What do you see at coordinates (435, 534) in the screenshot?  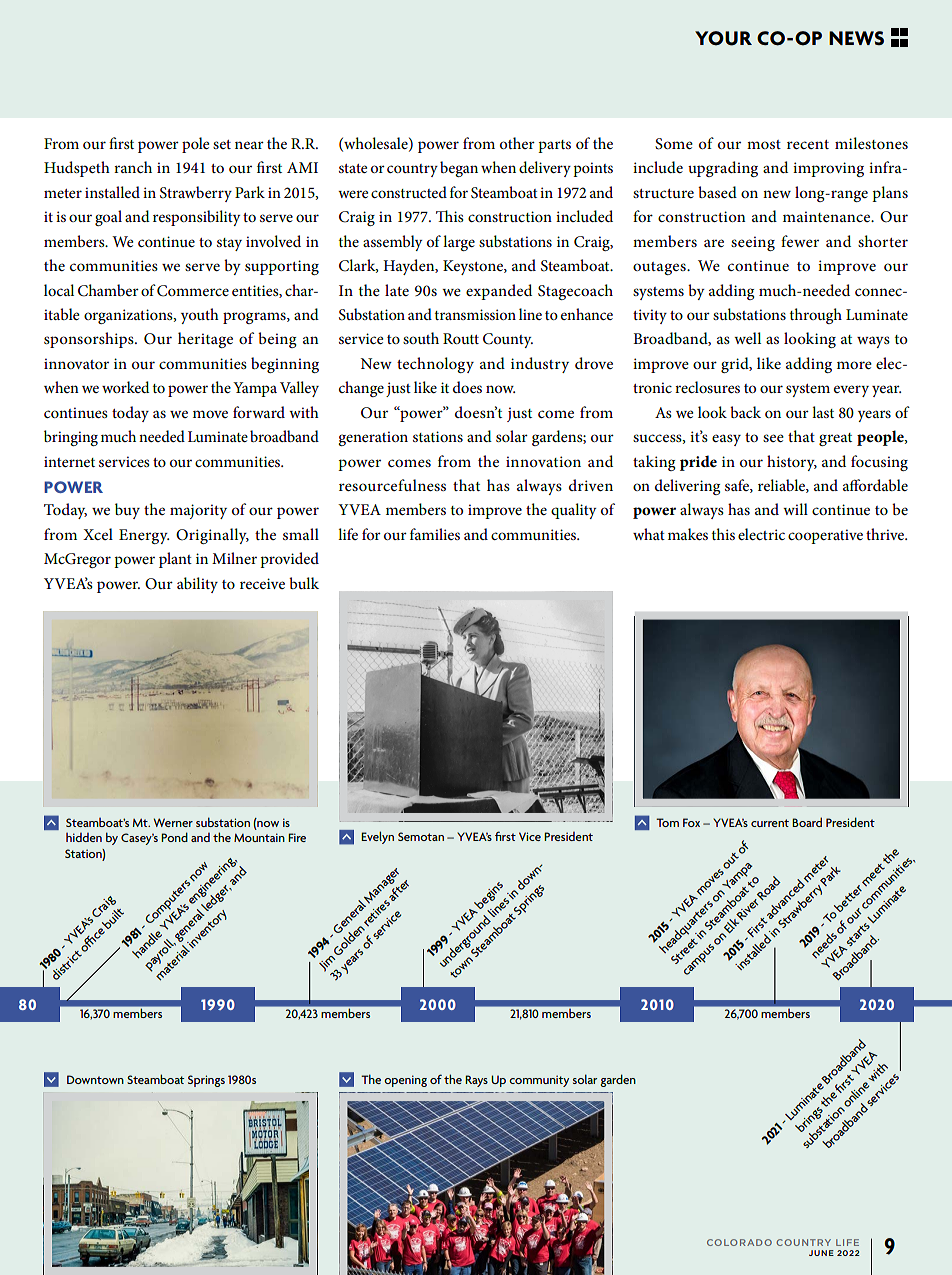 I see `families` at bounding box center [435, 534].
